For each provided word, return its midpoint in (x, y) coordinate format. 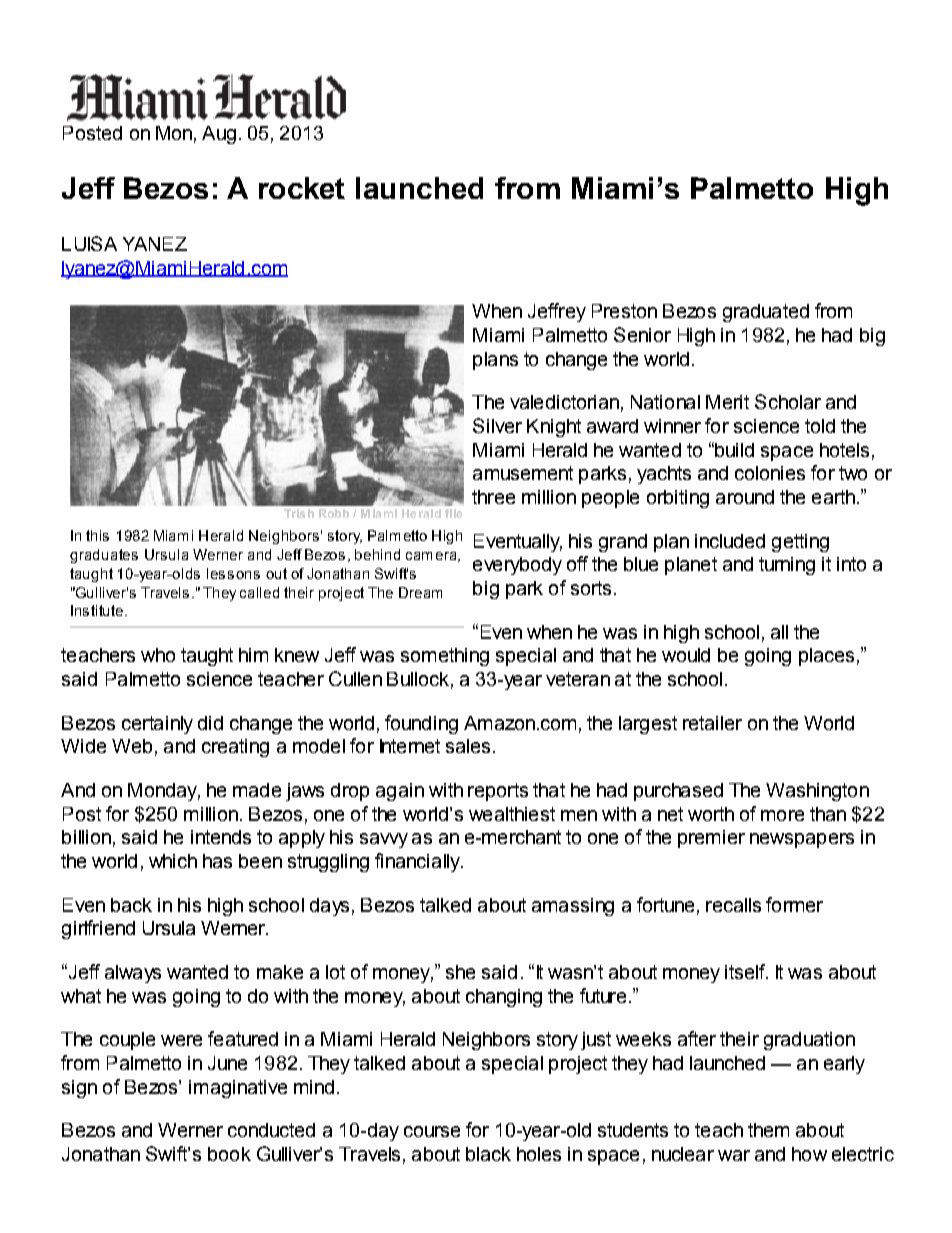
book (229, 1154)
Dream (420, 592)
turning (787, 566)
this (97, 535)
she (460, 972)
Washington (817, 792)
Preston (624, 311)
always (133, 974)
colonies (770, 473)
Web (132, 746)
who (158, 655)
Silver (497, 425)
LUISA (89, 243)
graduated (766, 313)
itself (746, 971)
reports (498, 792)
